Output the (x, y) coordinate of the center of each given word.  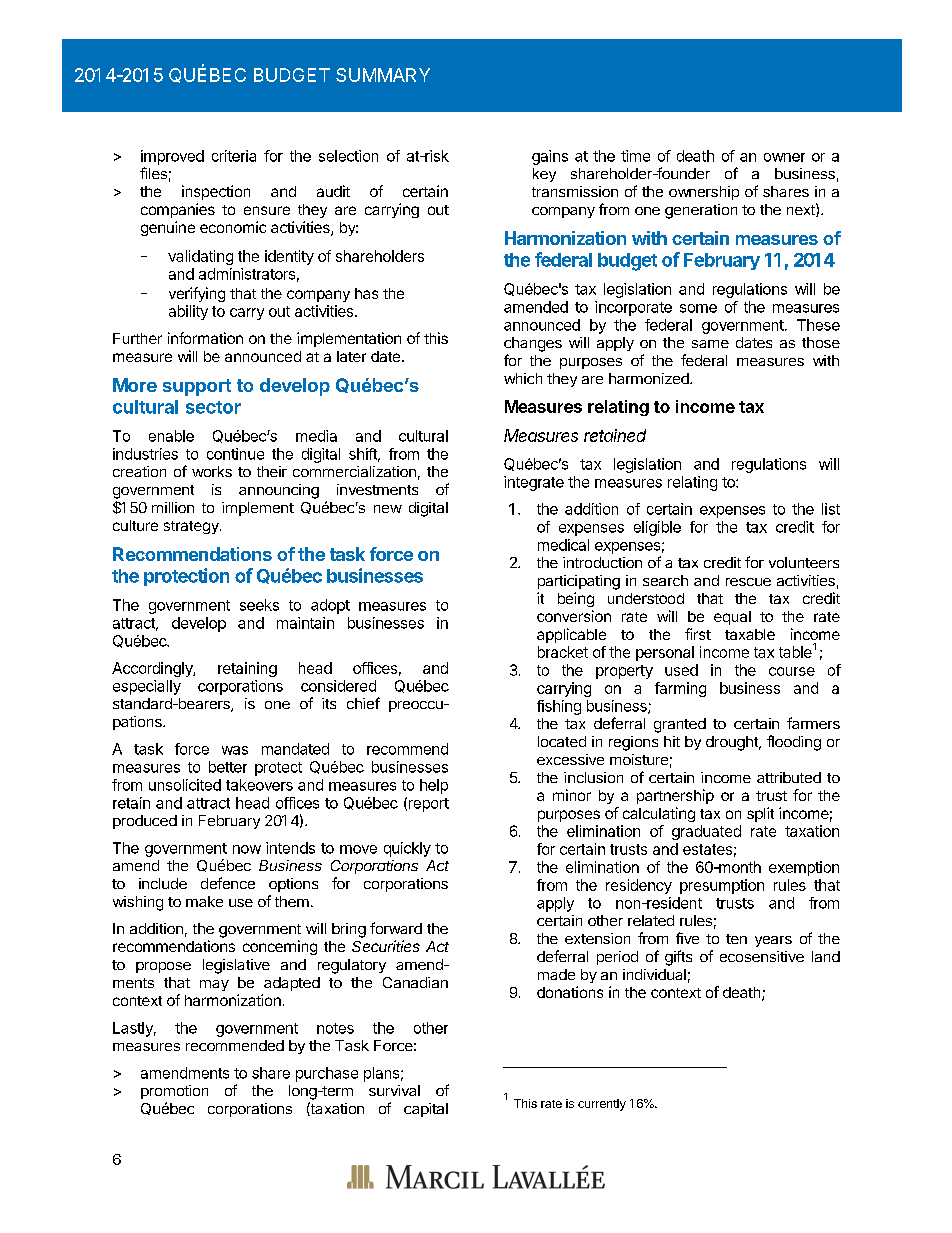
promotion (174, 1092)
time (635, 156)
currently (602, 1105)
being (576, 599)
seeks (259, 605)
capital (426, 1110)
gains (550, 157)
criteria (234, 156)
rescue (748, 582)
